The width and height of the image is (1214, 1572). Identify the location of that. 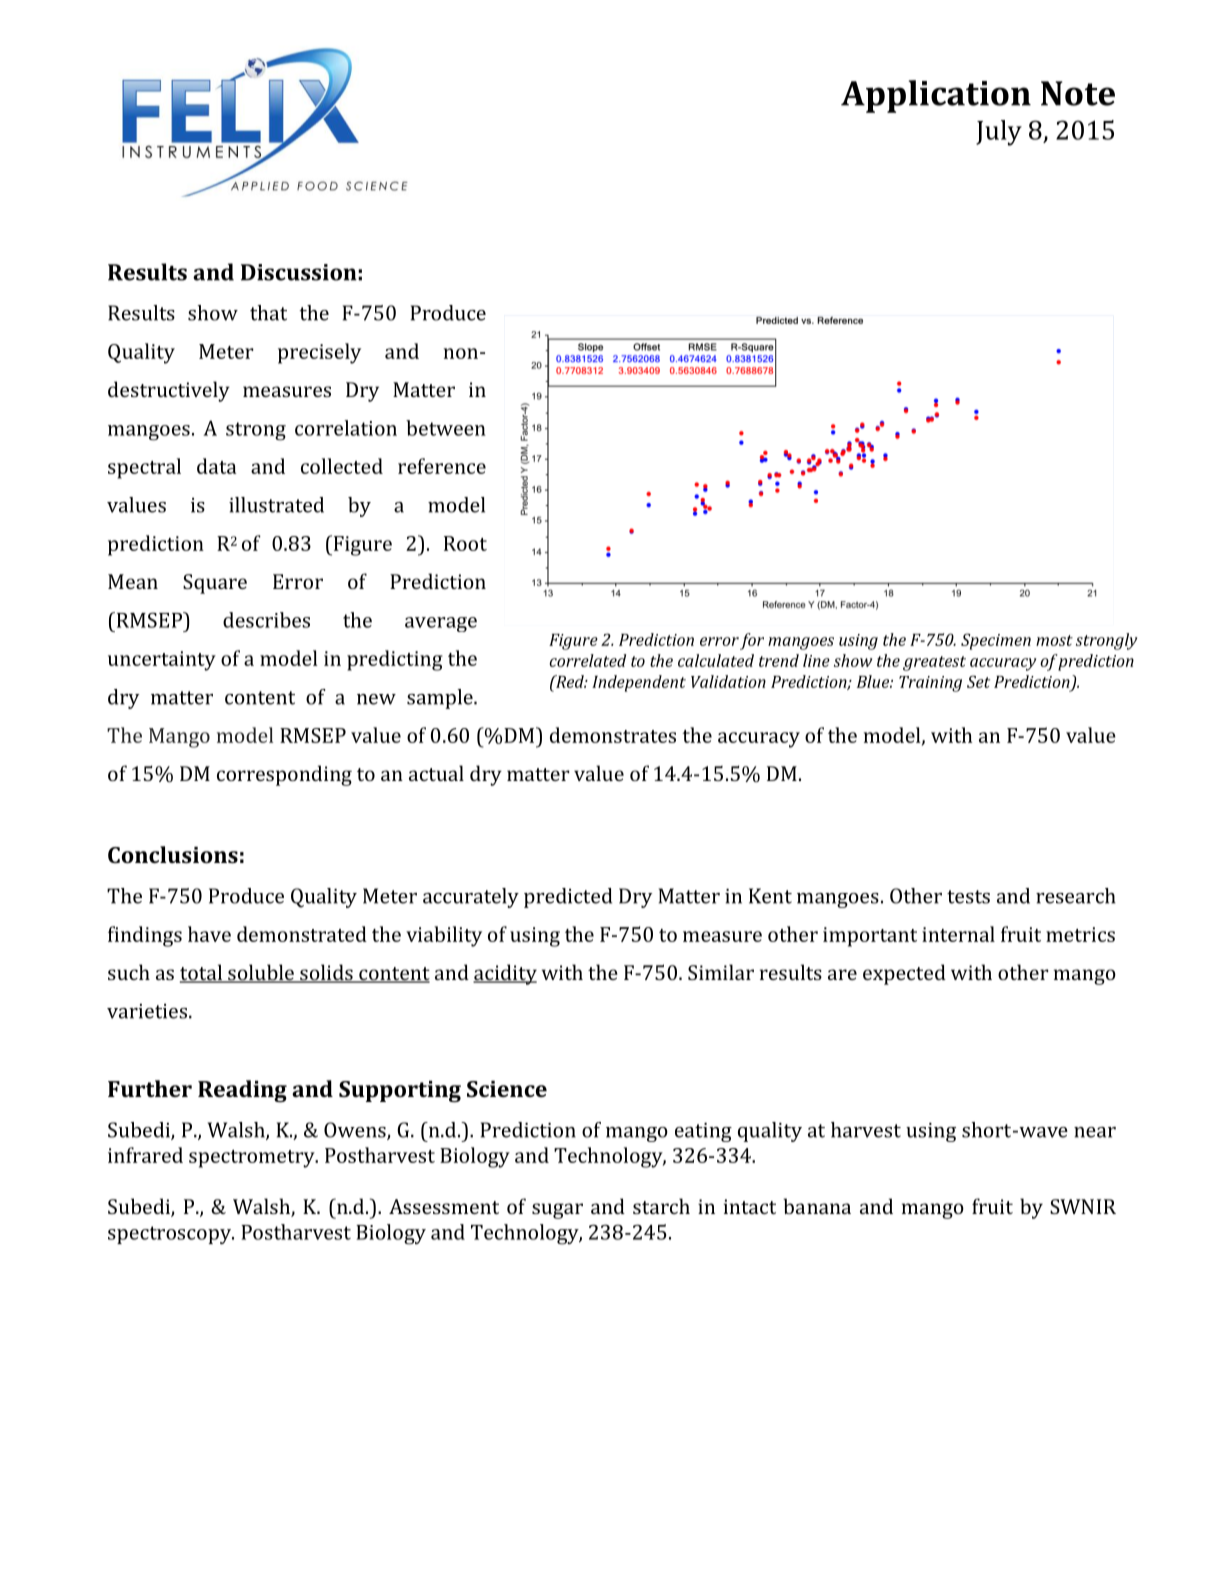
(268, 313).
